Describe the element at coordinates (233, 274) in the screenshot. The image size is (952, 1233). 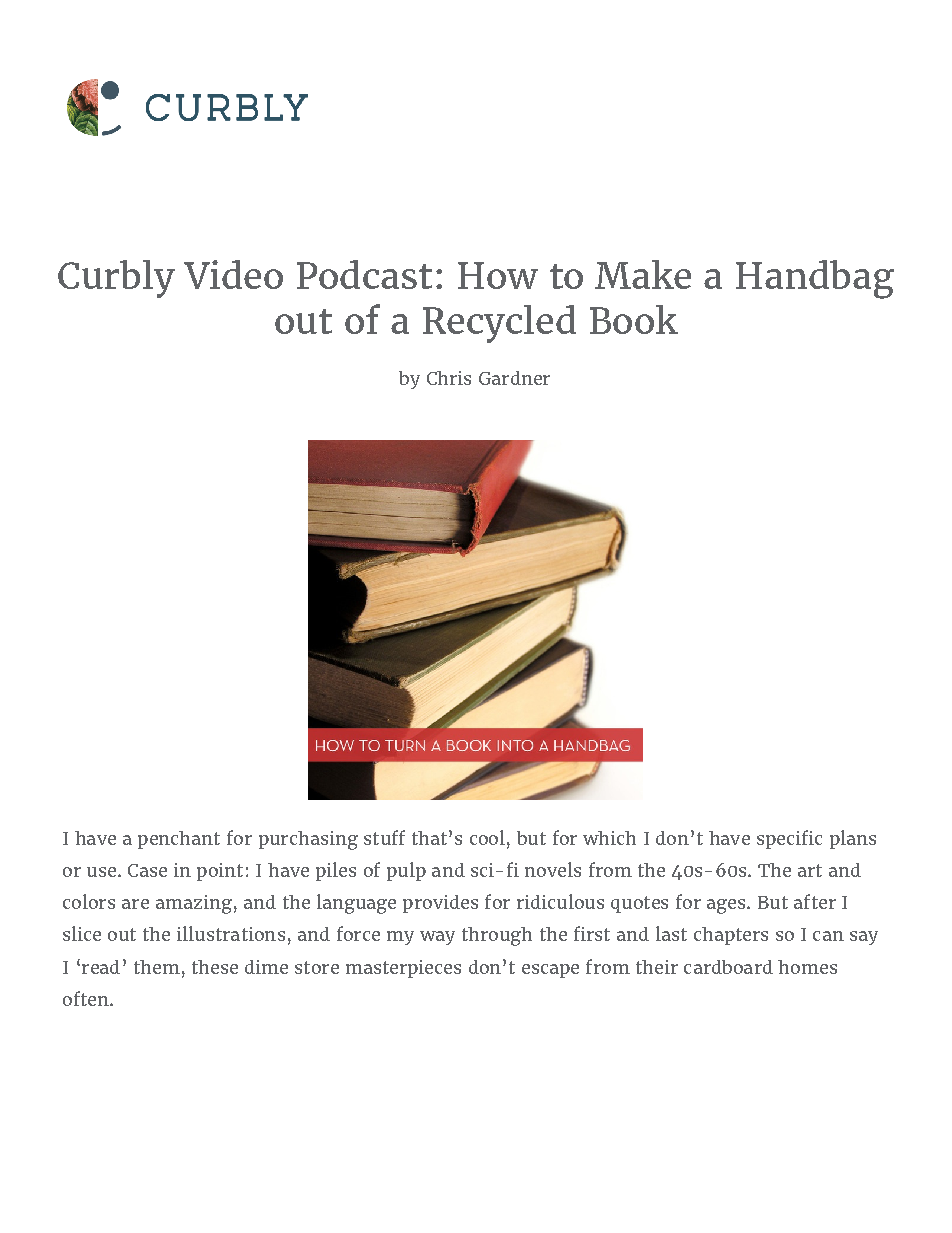
I see `Video` at that location.
